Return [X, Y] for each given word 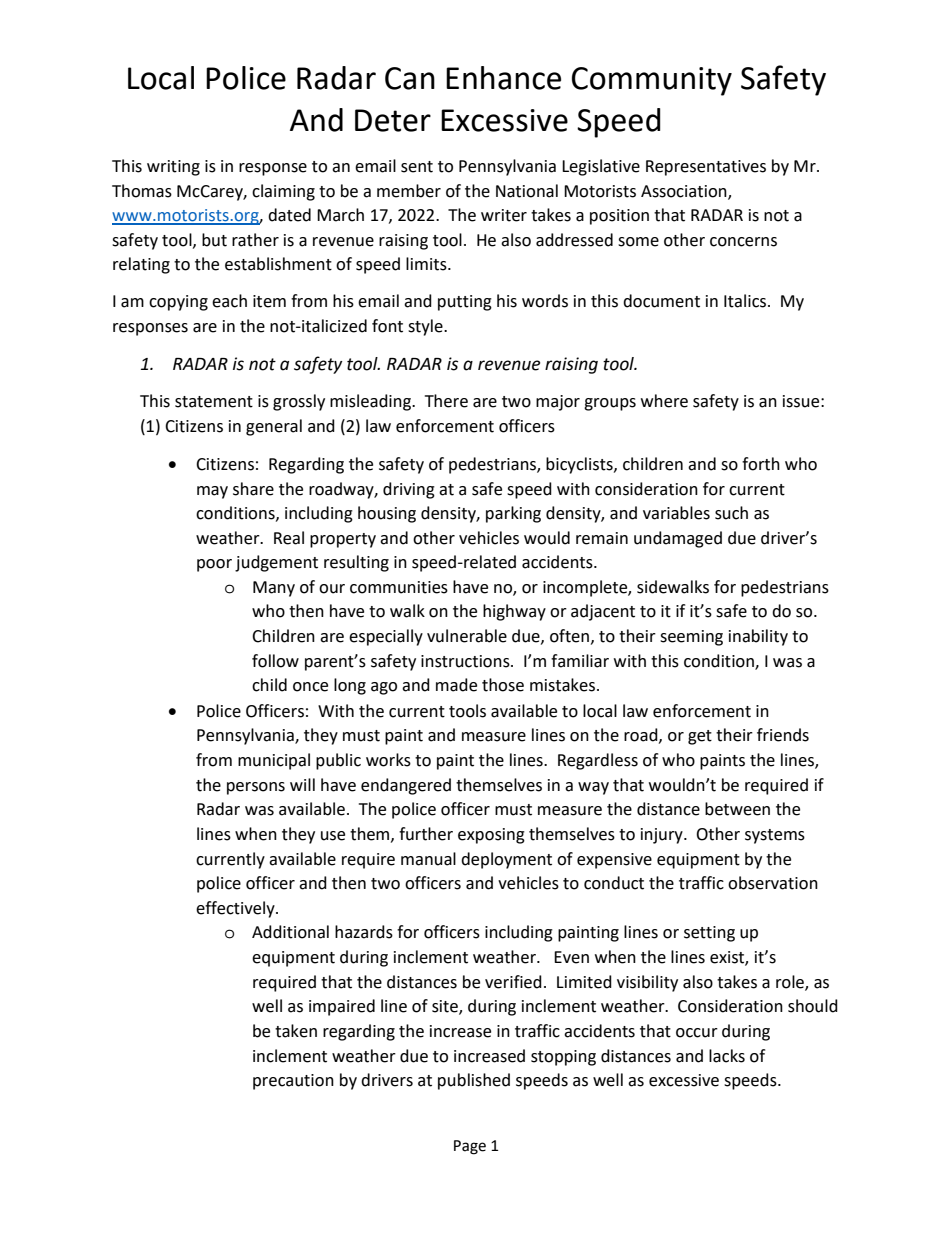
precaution [293, 1082]
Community [652, 81]
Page [470, 1147]
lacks [727, 1056]
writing [173, 168]
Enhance [503, 78]
